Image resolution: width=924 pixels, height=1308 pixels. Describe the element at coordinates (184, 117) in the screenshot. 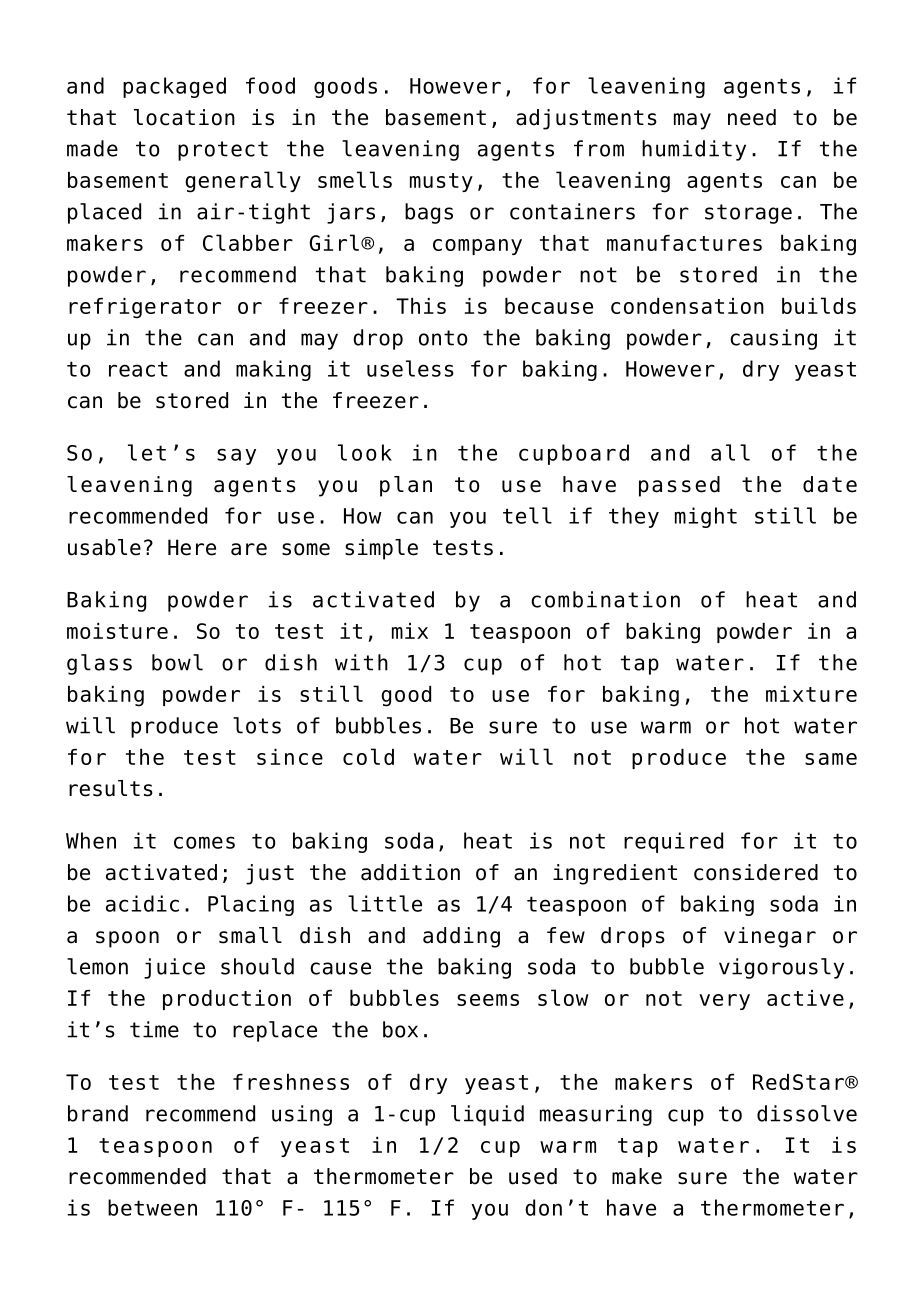

I see `location` at that location.
